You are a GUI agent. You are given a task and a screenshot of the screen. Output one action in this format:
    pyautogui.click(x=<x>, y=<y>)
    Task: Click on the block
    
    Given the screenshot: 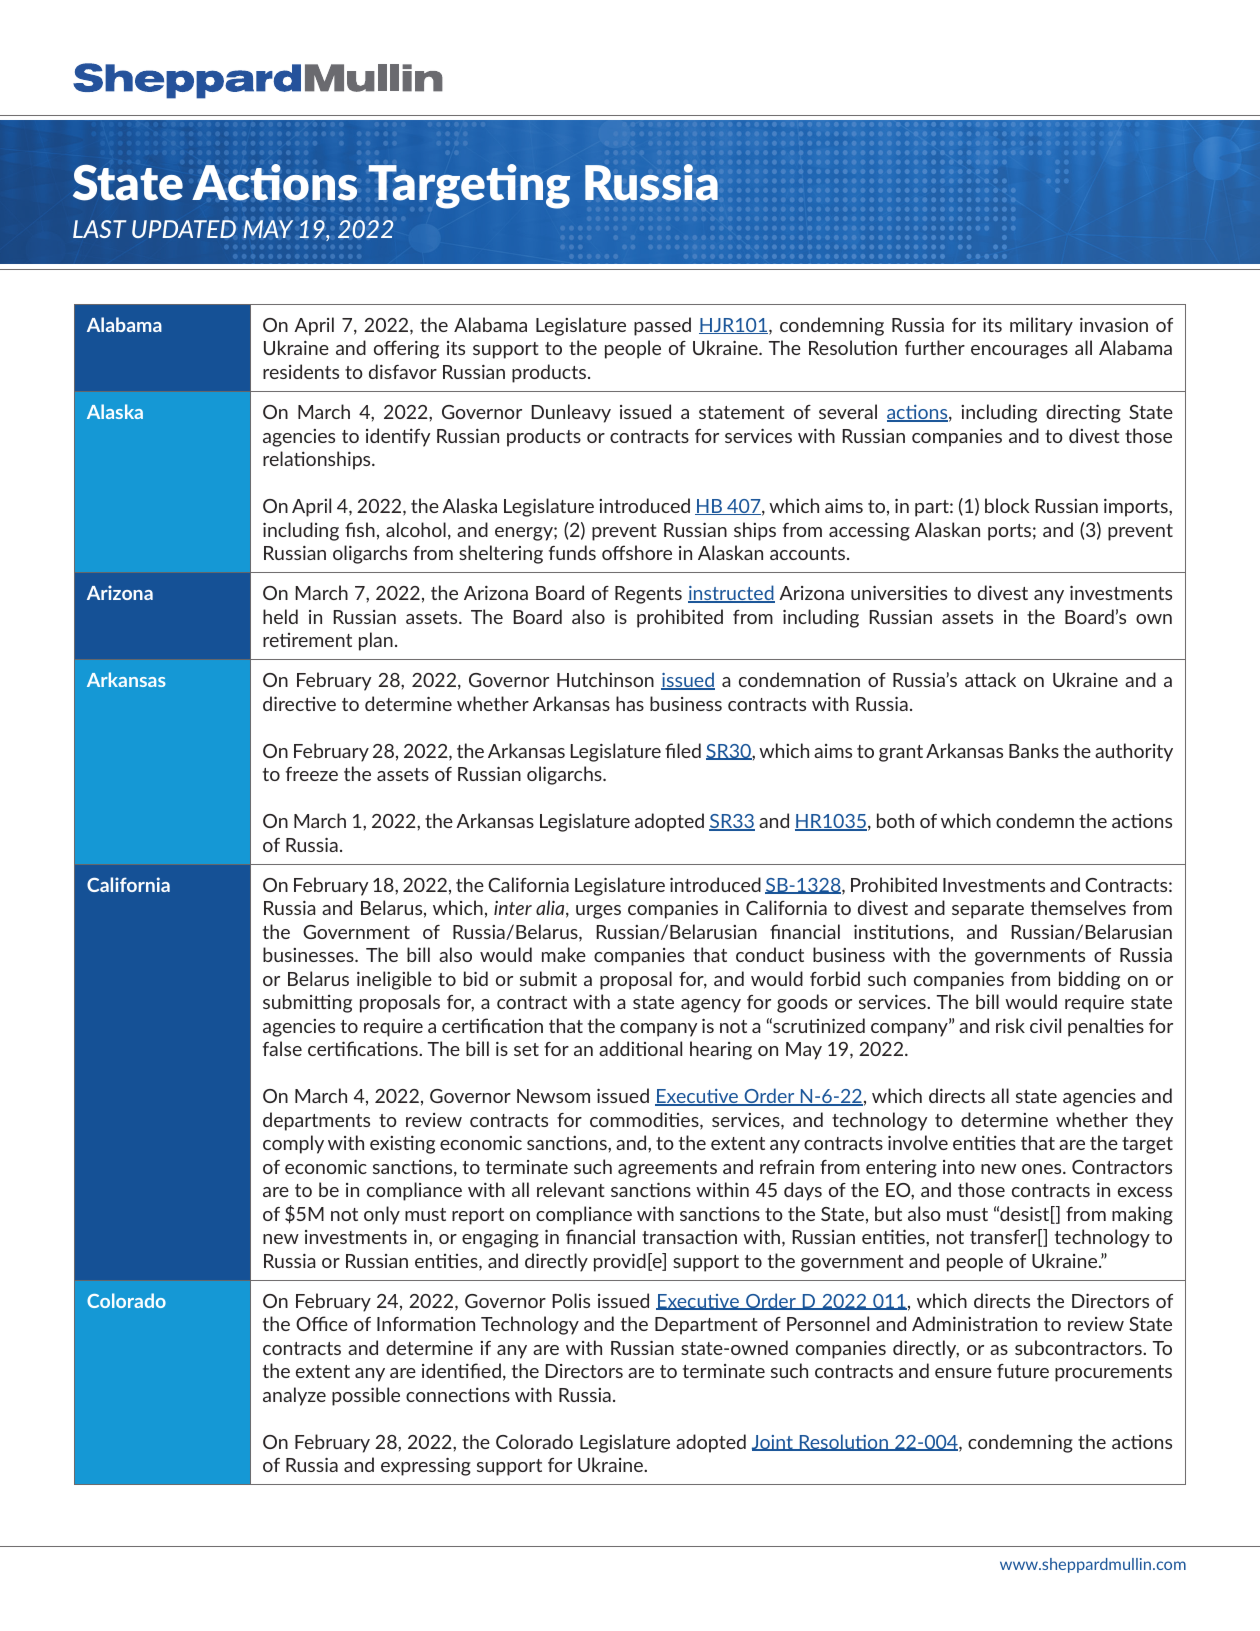 What is the action you would take?
    pyautogui.click(x=1007, y=505)
